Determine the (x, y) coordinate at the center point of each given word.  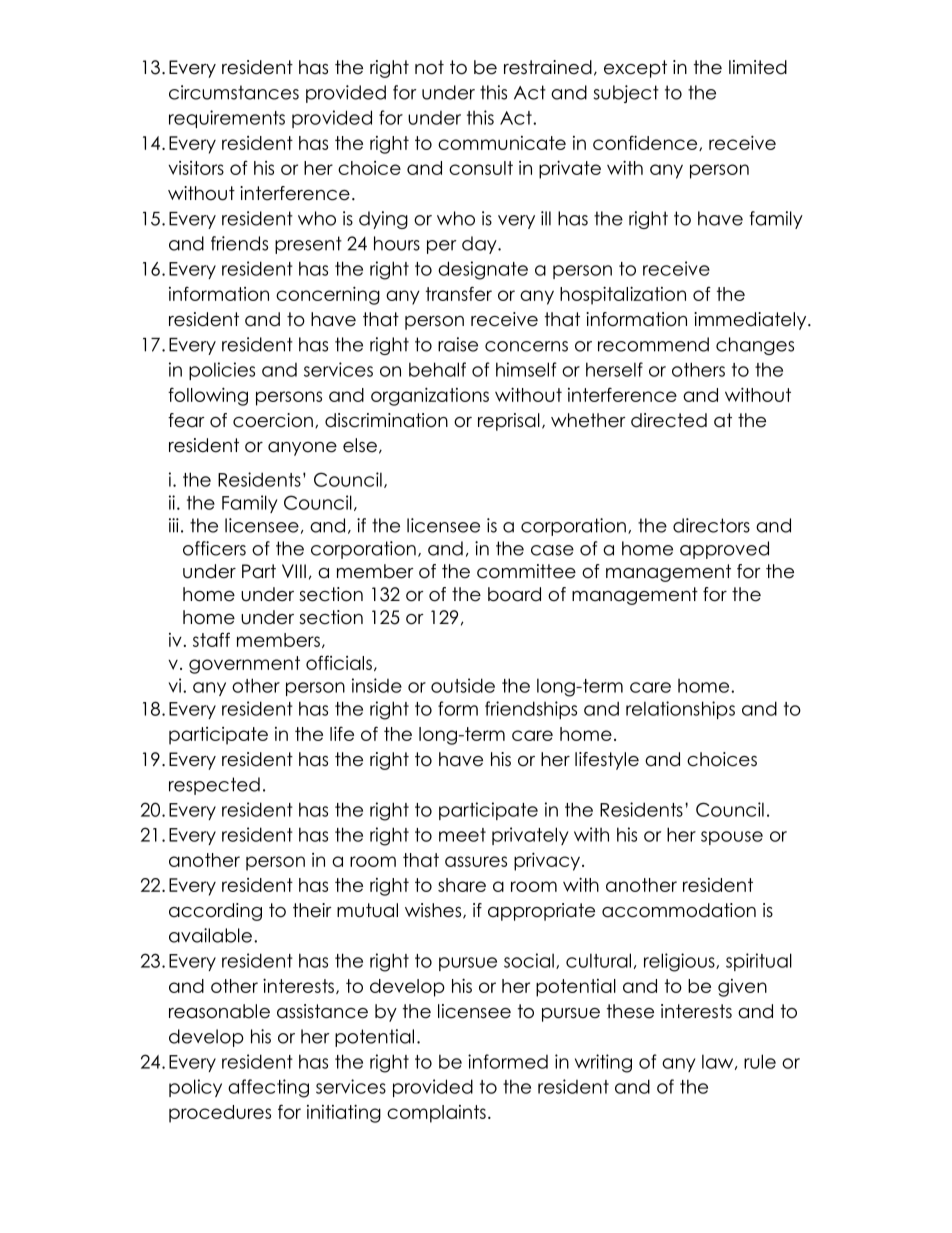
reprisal (509, 422)
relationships (680, 710)
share (462, 885)
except (635, 69)
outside (463, 685)
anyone (302, 449)
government (244, 665)
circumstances (234, 92)
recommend (653, 344)
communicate (502, 143)
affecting (268, 1088)
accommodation (679, 910)
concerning (328, 295)
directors (711, 525)
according (215, 912)
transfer (459, 293)
